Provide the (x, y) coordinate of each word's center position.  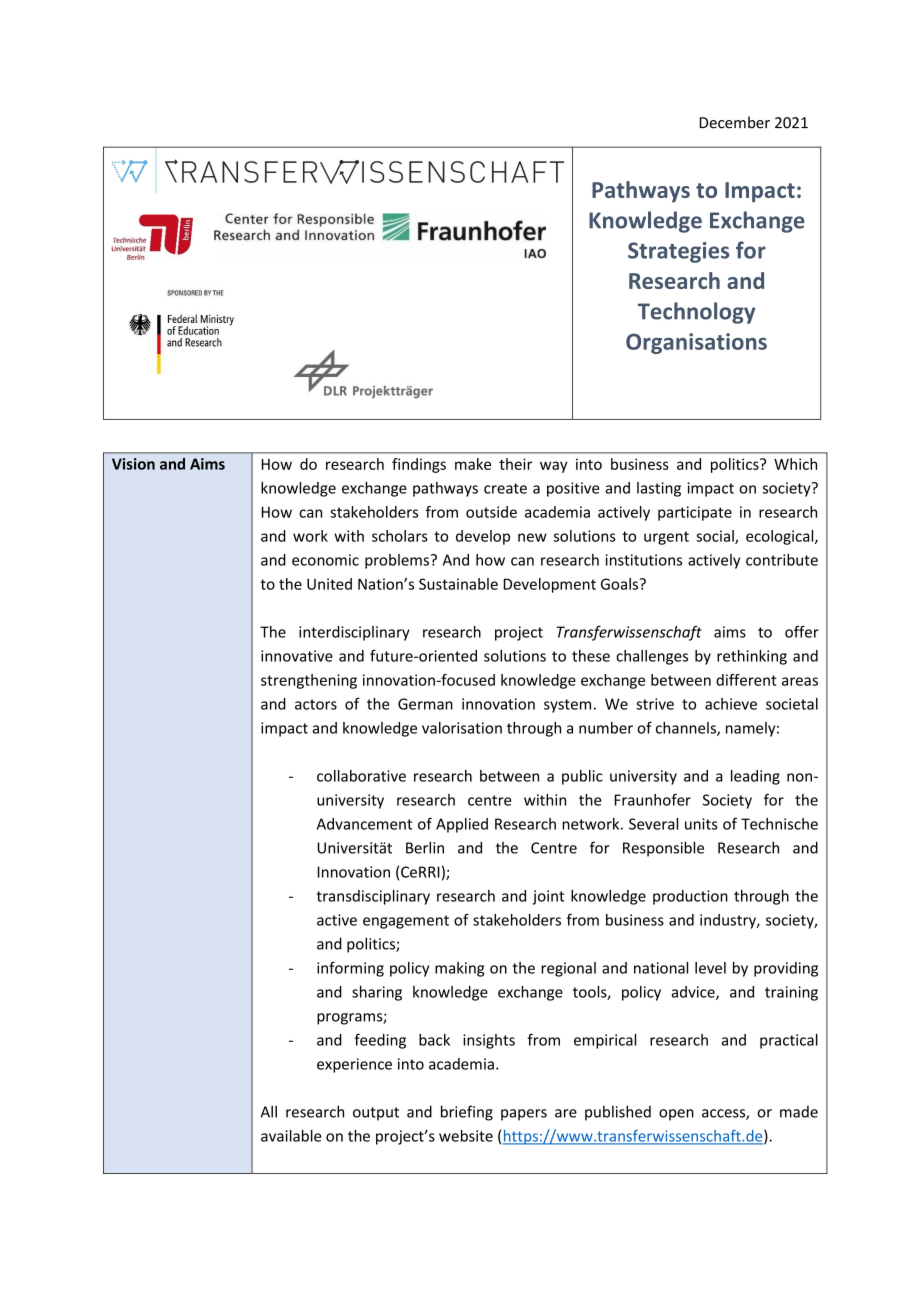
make (473, 464)
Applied (462, 825)
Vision (133, 464)
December (735, 122)
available (291, 1136)
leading (755, 777)
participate (695, 513)
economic (325, 560)
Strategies (678, 252)
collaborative (361, 776)
